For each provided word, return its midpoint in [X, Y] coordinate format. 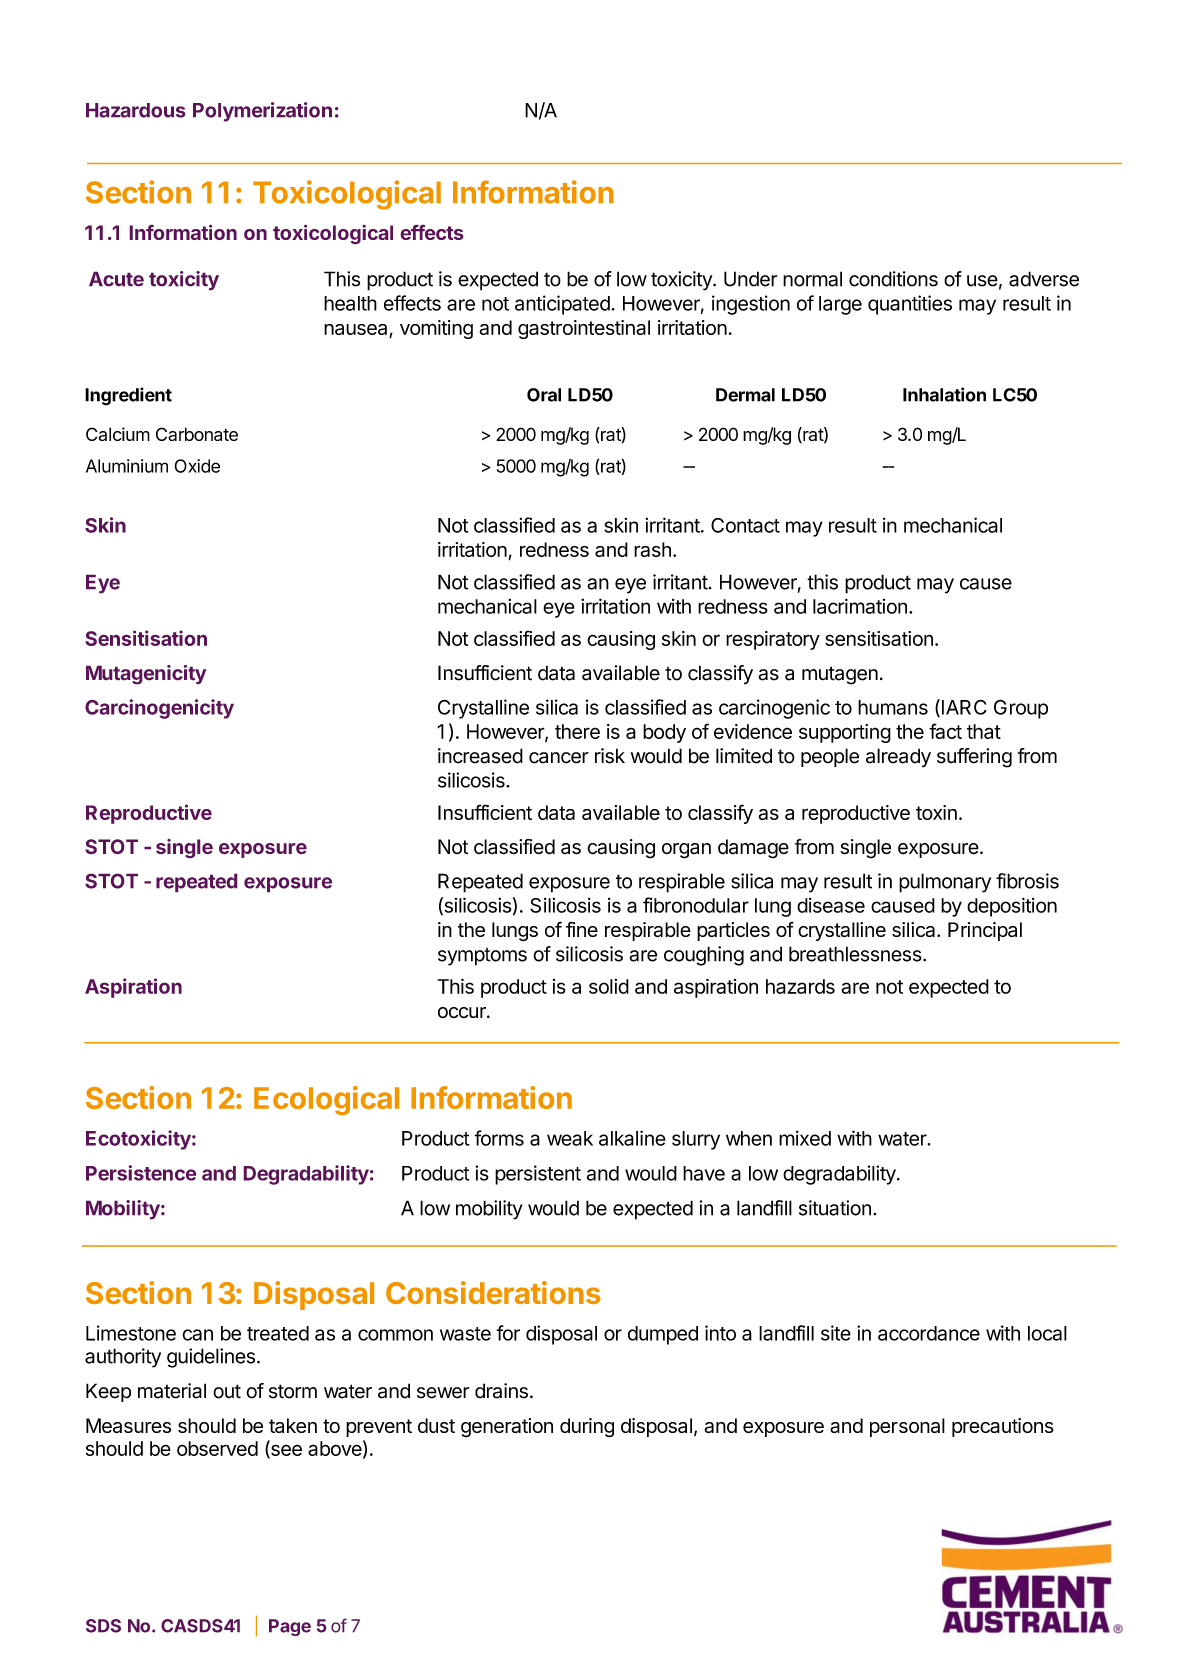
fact [945, 731]
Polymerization [262, 112]
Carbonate [197, 434]
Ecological [326, 1100]
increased [480, 756]
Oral [544, 395]
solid [609, 986]
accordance [929, 1333]
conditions [893, 279]
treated [278, 1333]
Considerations [493, 1292]
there [577, 731]
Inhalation [944, 394]
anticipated [562, 305]
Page [290, 1627]
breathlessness [855, 954]
